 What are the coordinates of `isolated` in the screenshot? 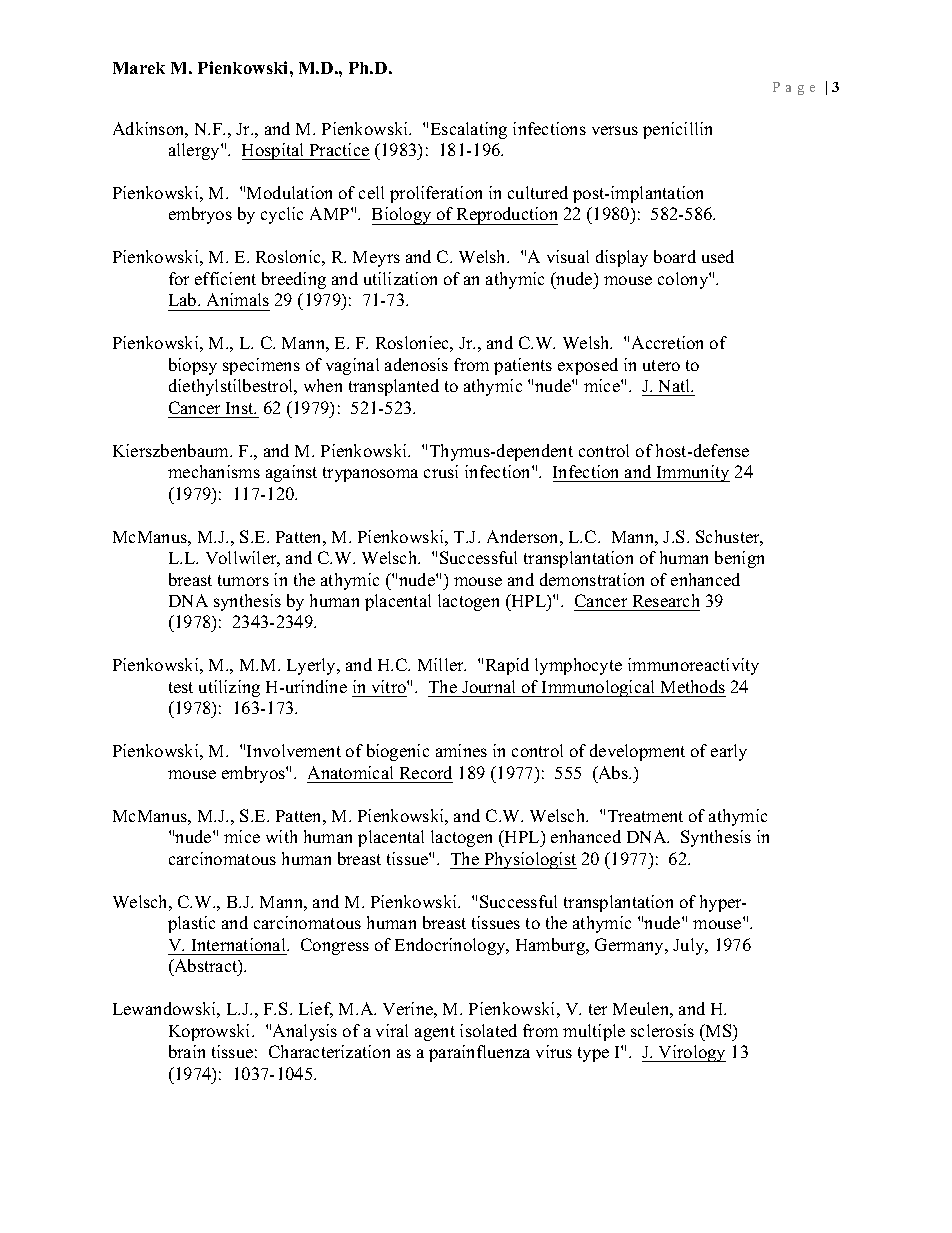 It's located at (488, 1030).
